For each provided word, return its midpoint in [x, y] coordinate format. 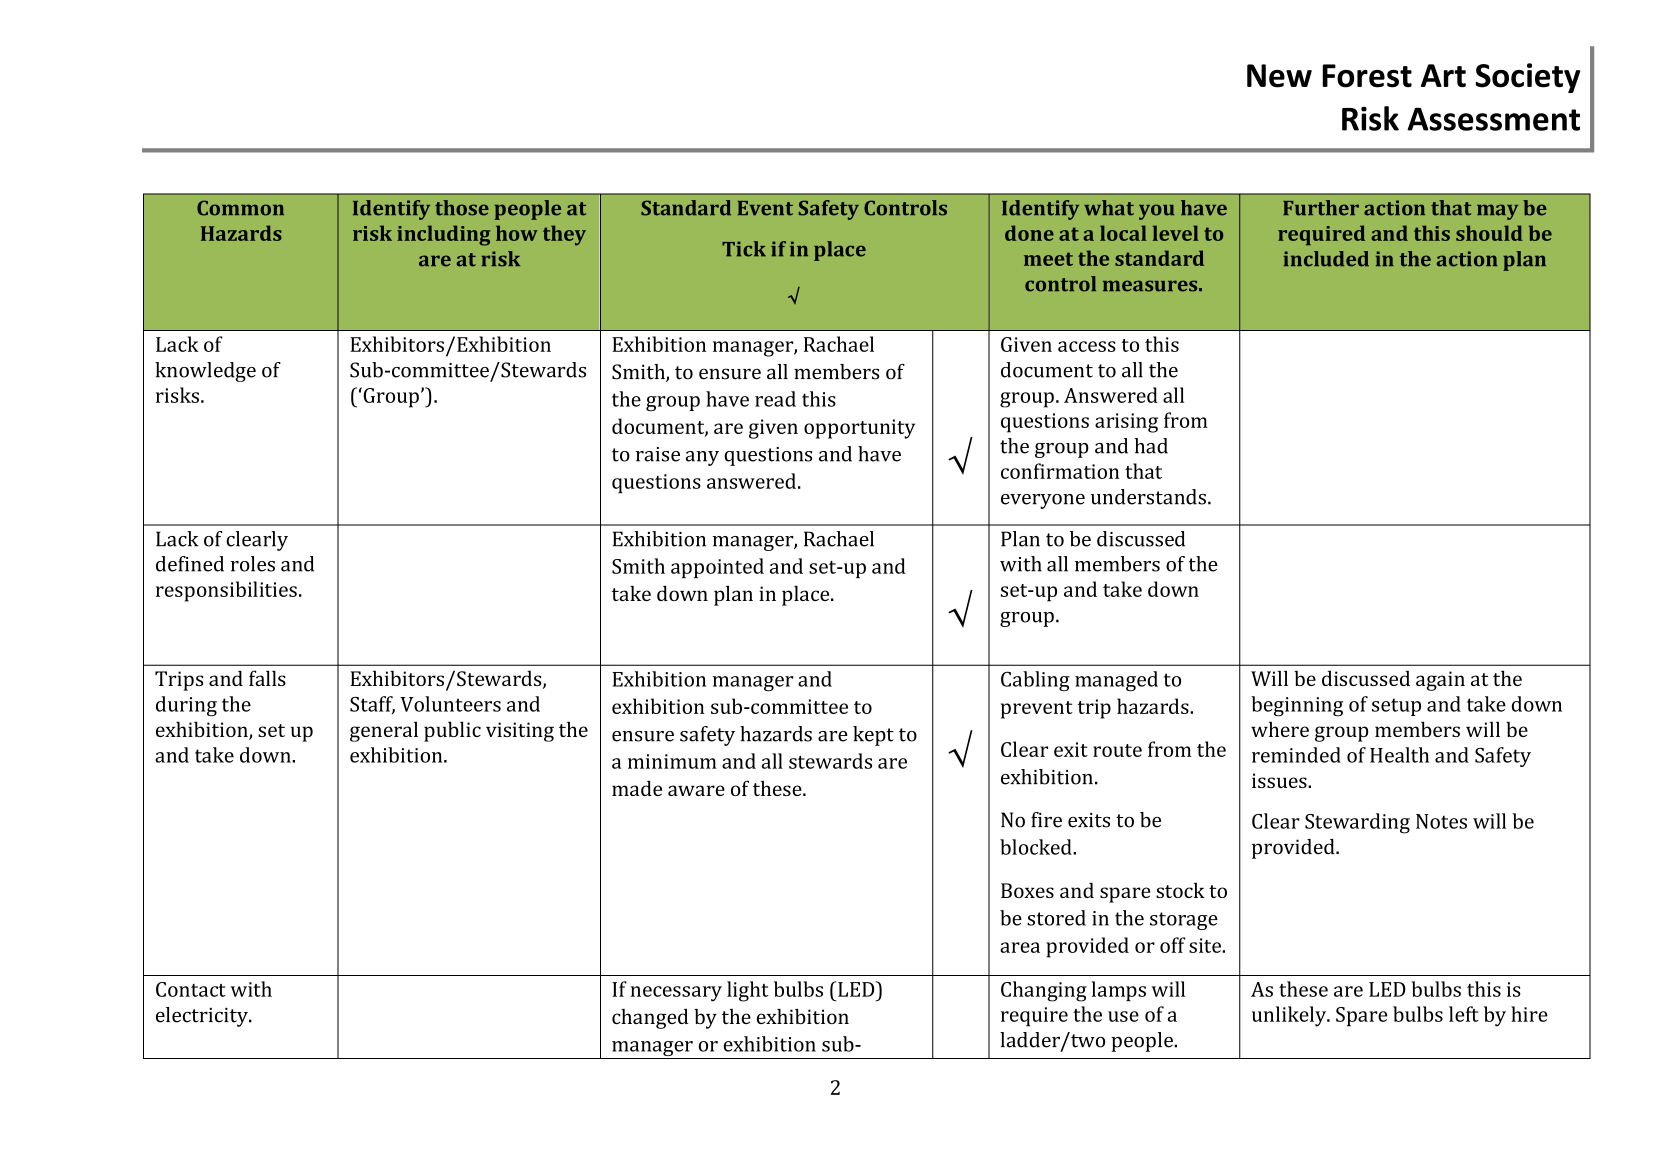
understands [1148, 497]
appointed [717, 568]
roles [253, 564]
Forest [1367, 76]
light [748, 991]
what [1109, 208]
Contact [191, 989]
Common [240, 208]
